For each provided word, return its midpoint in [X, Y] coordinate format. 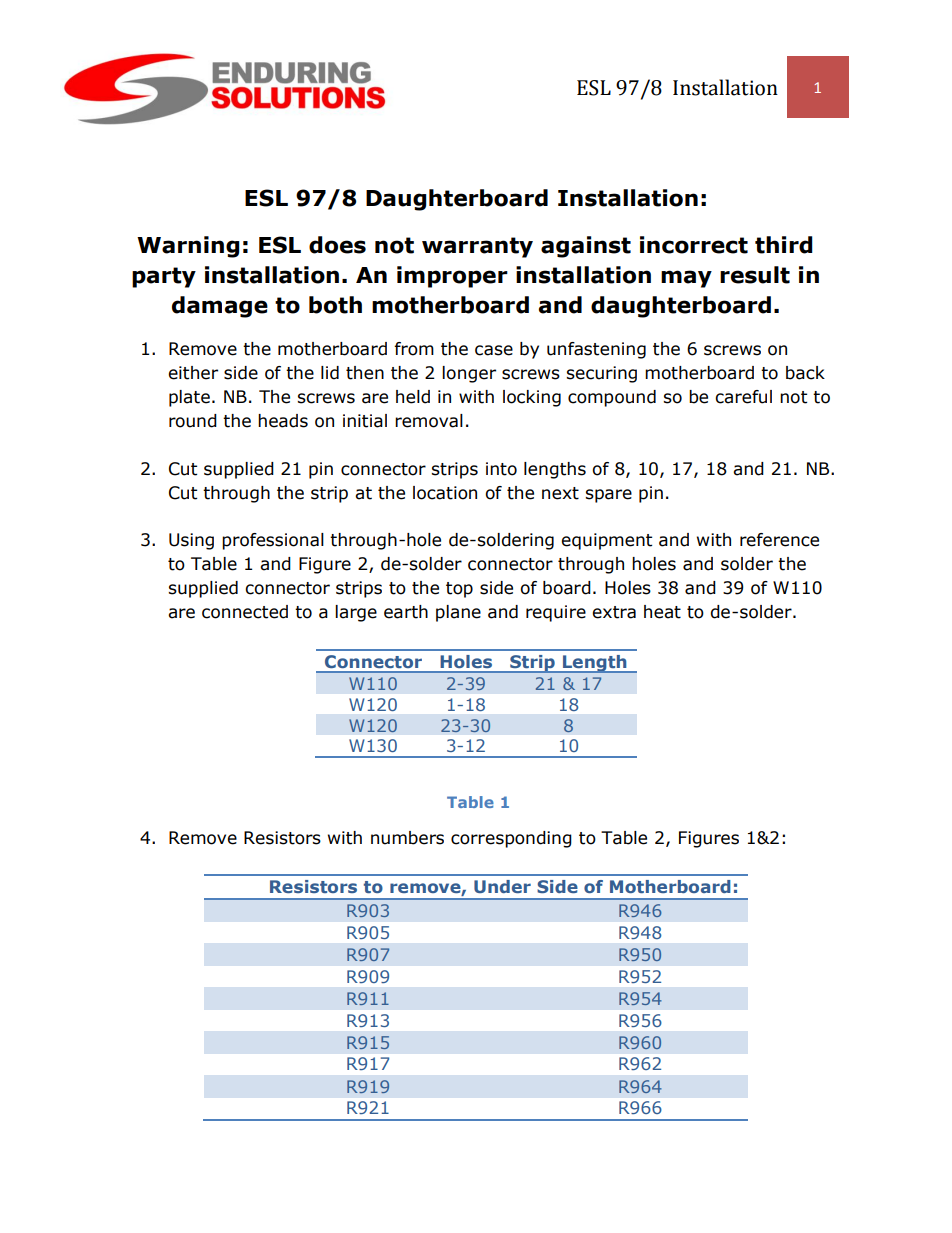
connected [245, 612]
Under [502, 886]
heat [662, 612]
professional [273, 541]
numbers [407, 838]
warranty [477, 247]
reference [779, 540]
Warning [188, 247]
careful [743, 397]
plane [458, 613]
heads [283, 421]
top [459, 590]
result [755, 275]
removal [429, 421]
